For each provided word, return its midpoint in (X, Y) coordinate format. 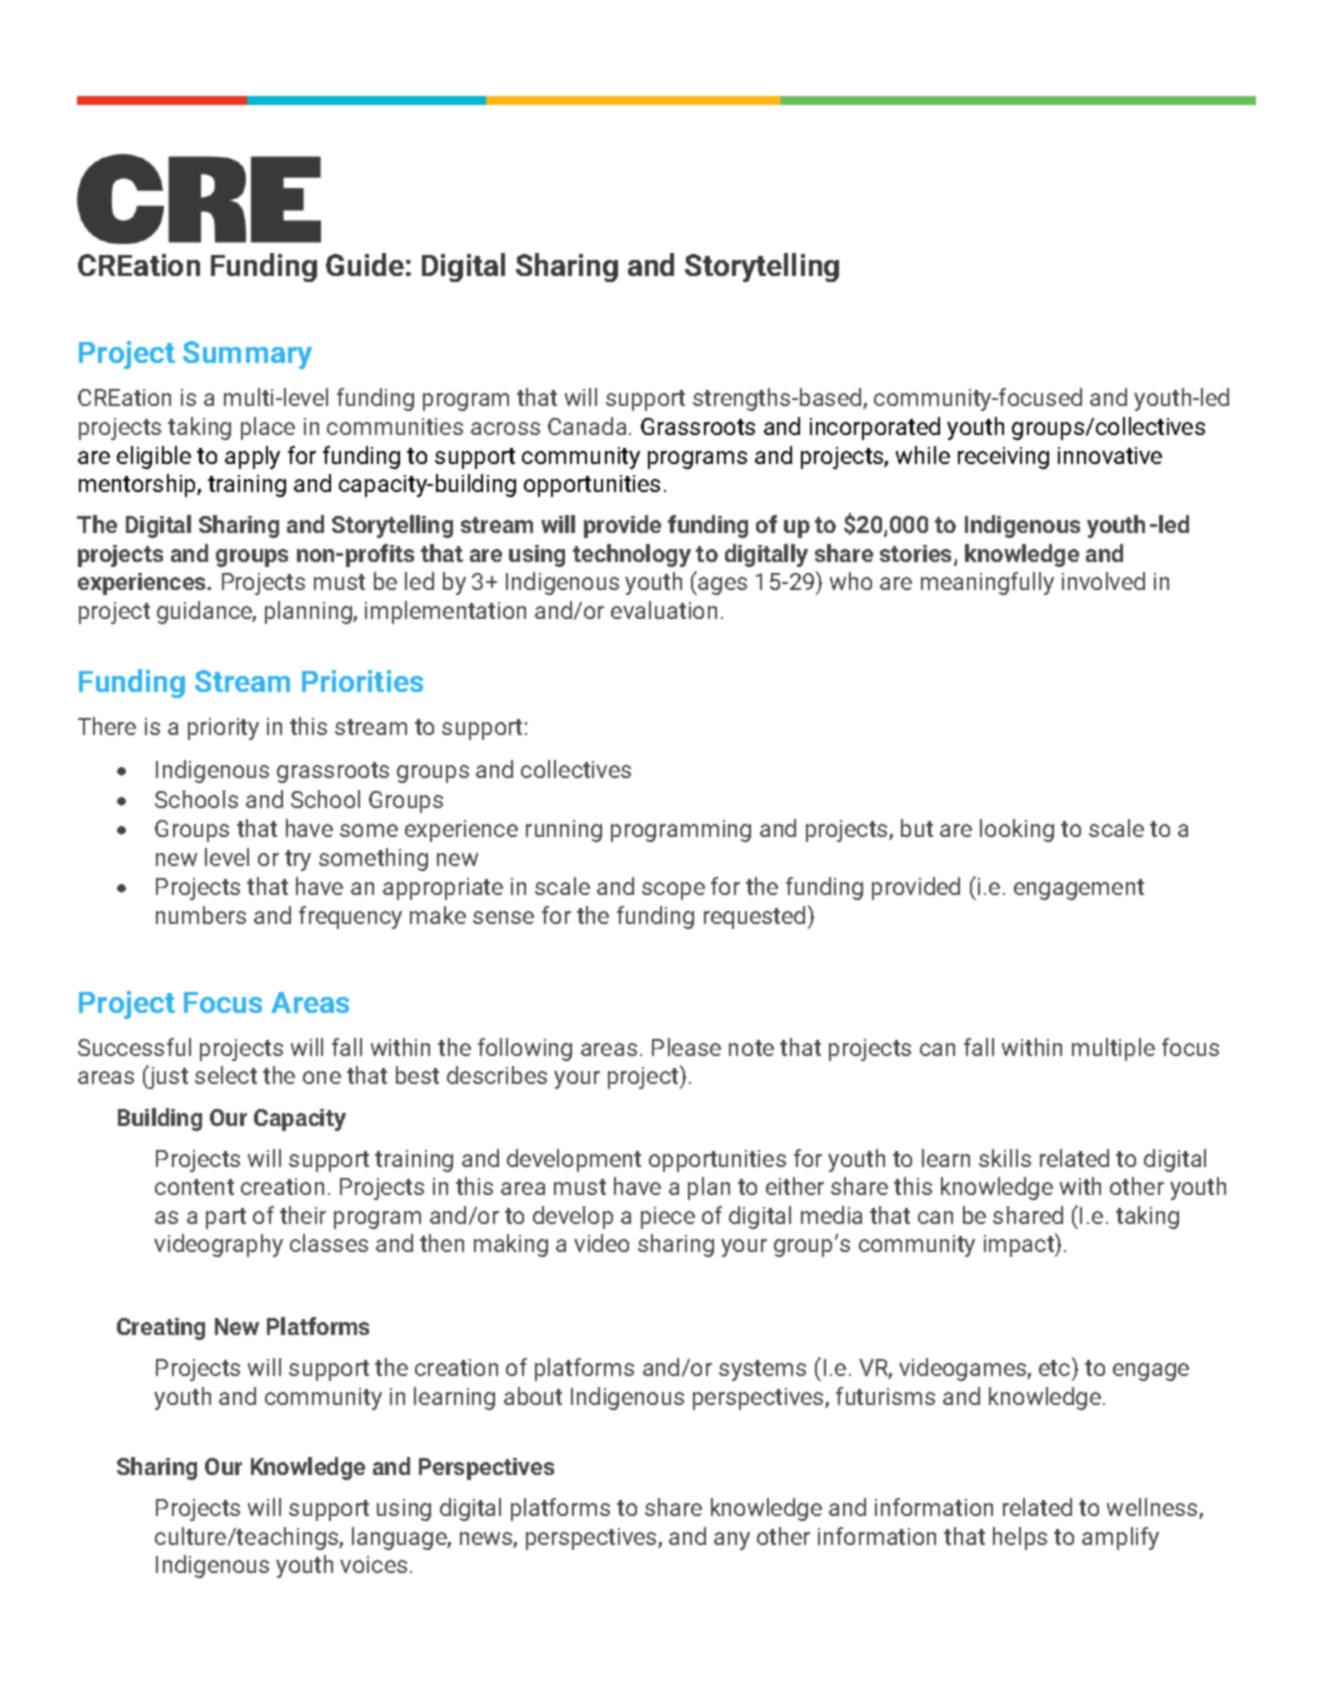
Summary (247, 355)
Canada (587, 426)
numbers (201, 915)
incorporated (875, 428)
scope (673, 891)
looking (1017, 830)
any (732, 1541)
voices (373, 1564)
